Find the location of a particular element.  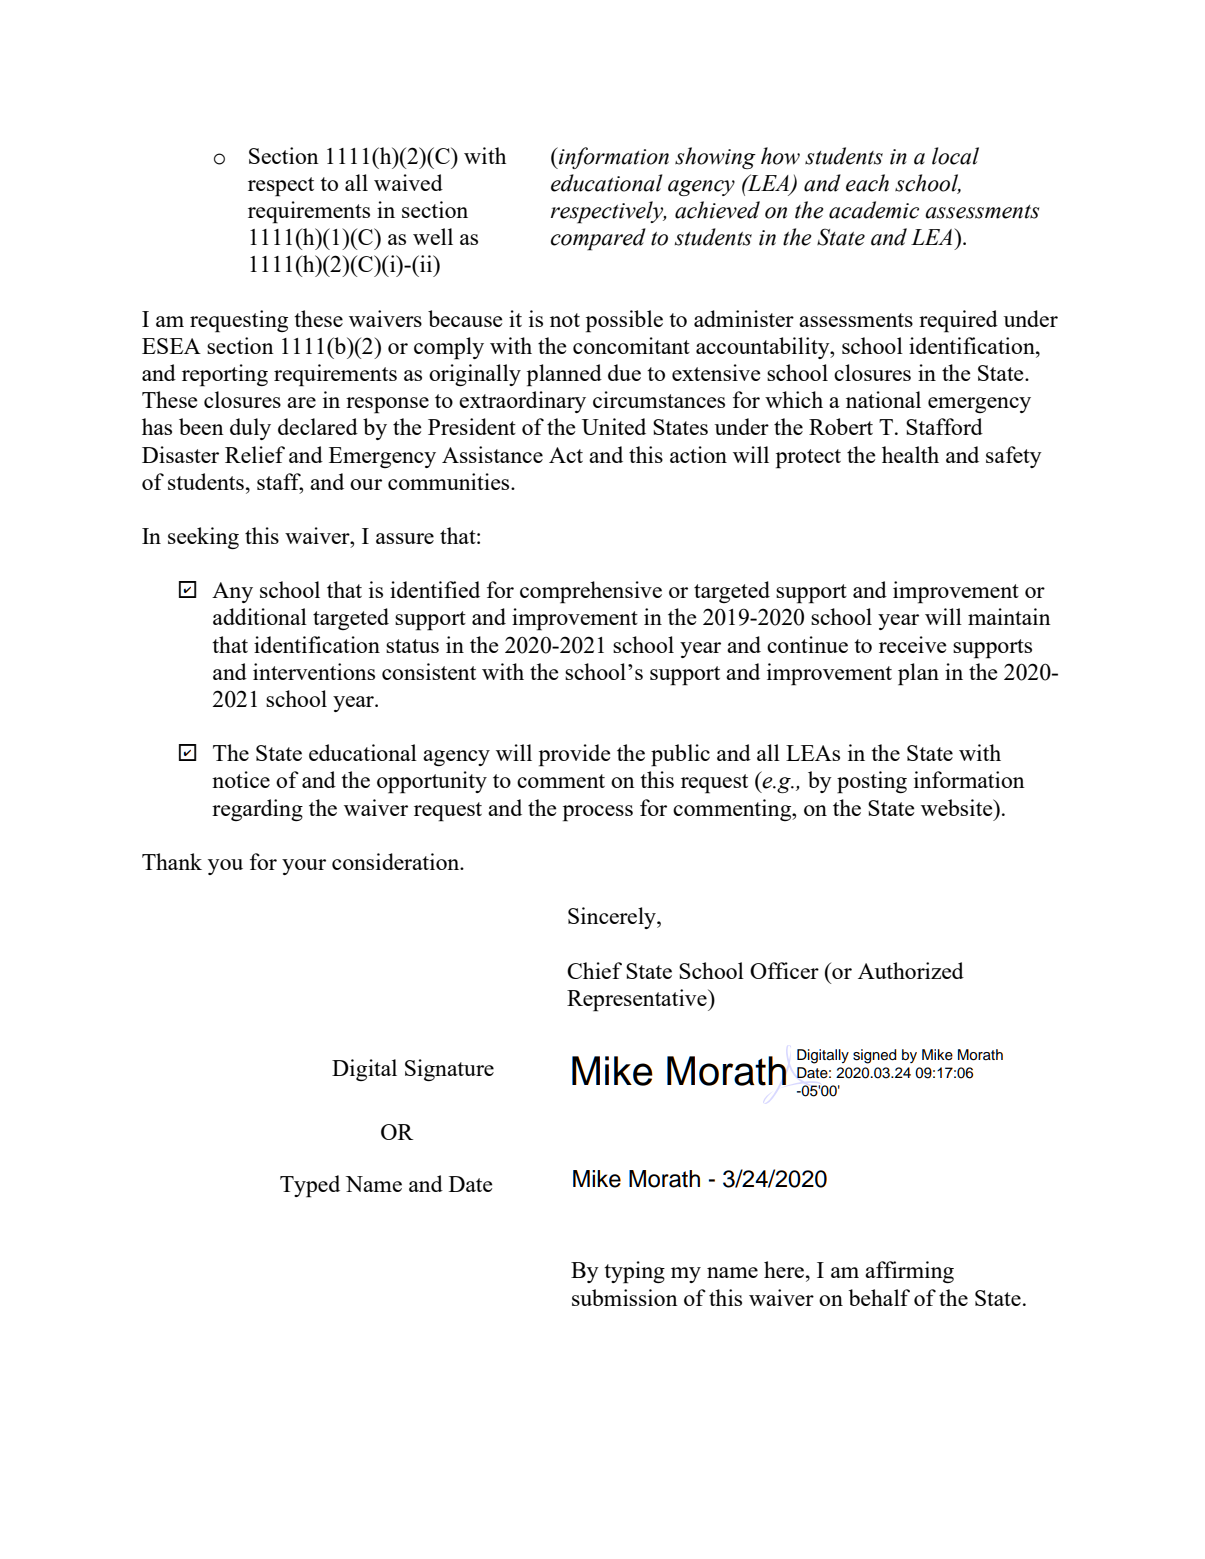

Typed is located at coordinates (310, 1186).
